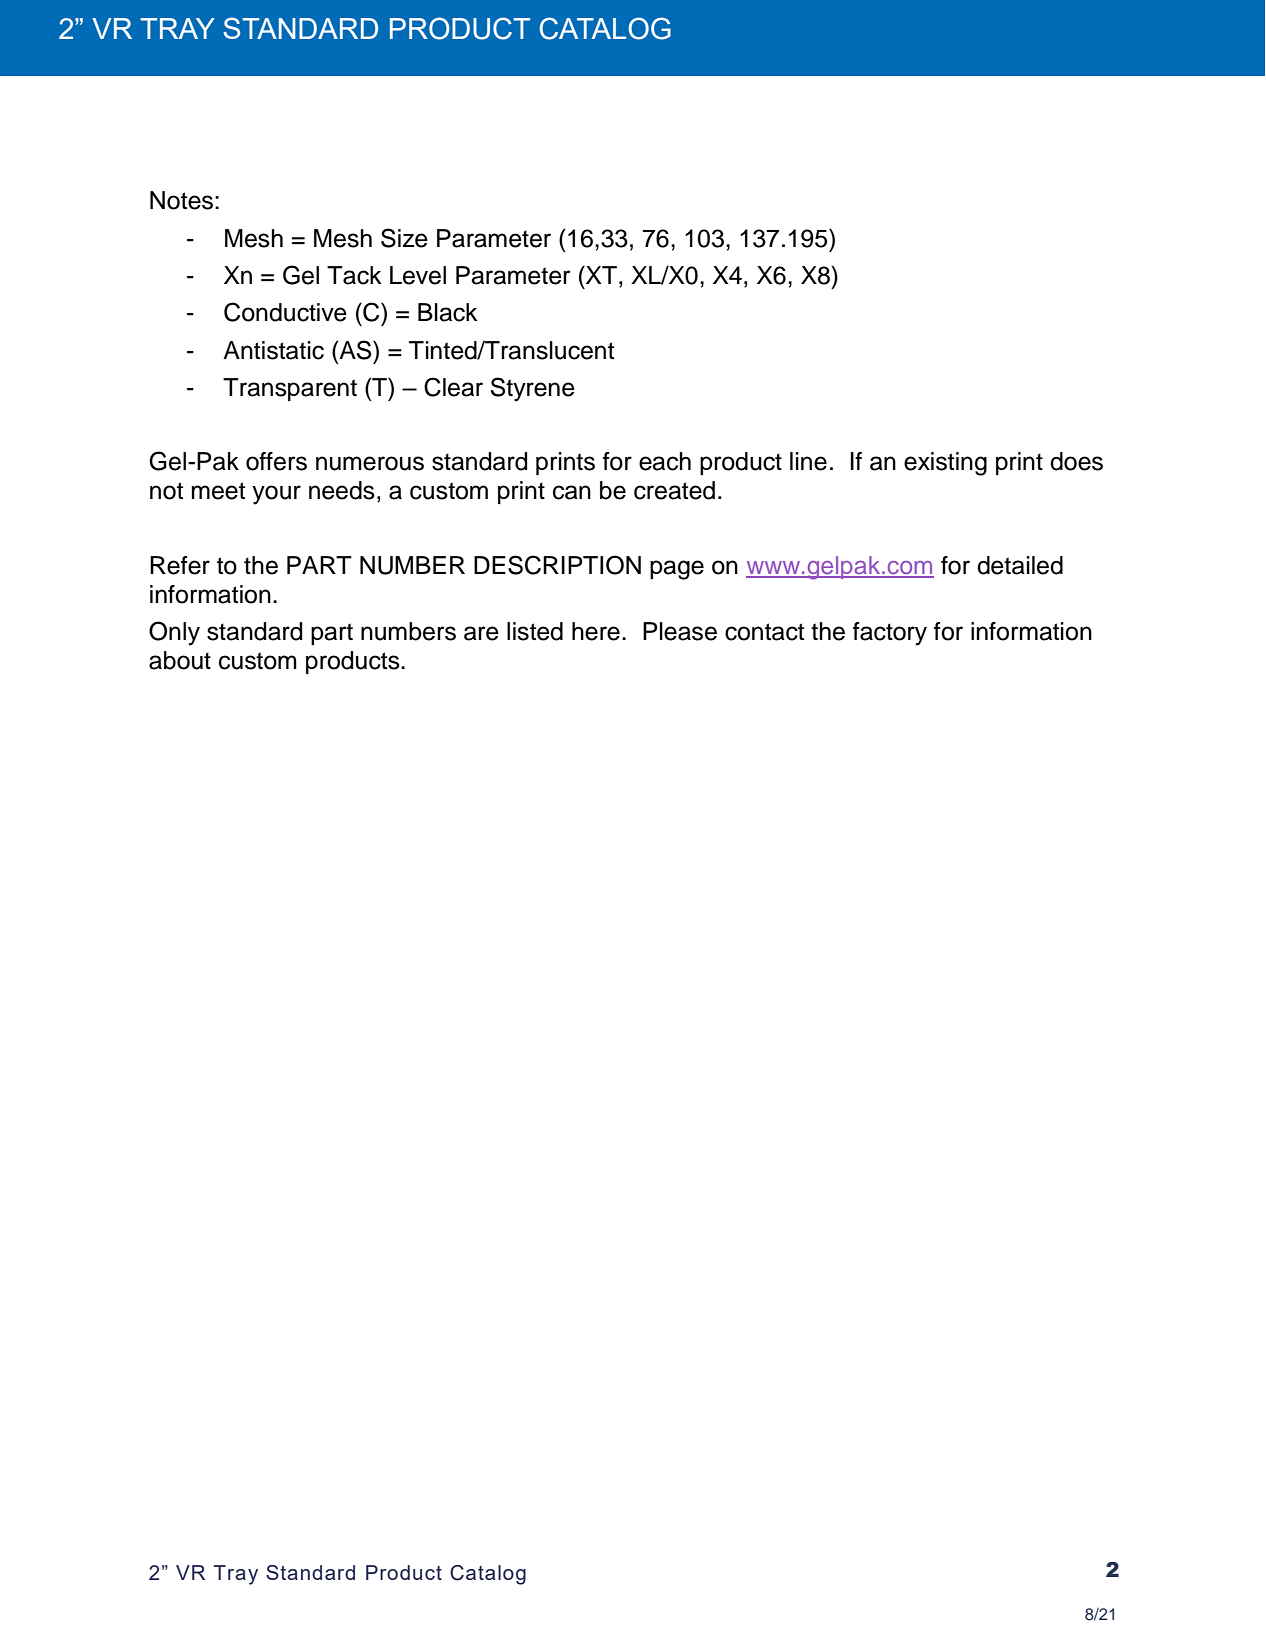 The height and width of the page is (1639, 1266). Describe the element at coordinates (404, 238) in the page. I see `Size` at that location.
